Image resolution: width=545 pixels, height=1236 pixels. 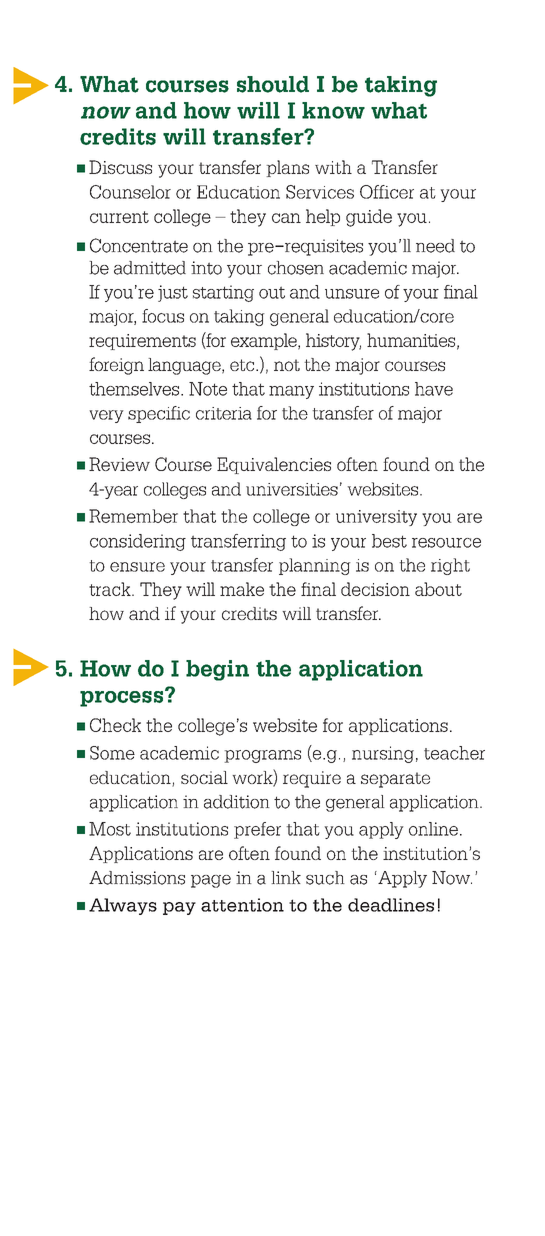 What do you see at coordinates (273, 84) in the screenshot?
I see `should` at bounding box center [273, 84].
